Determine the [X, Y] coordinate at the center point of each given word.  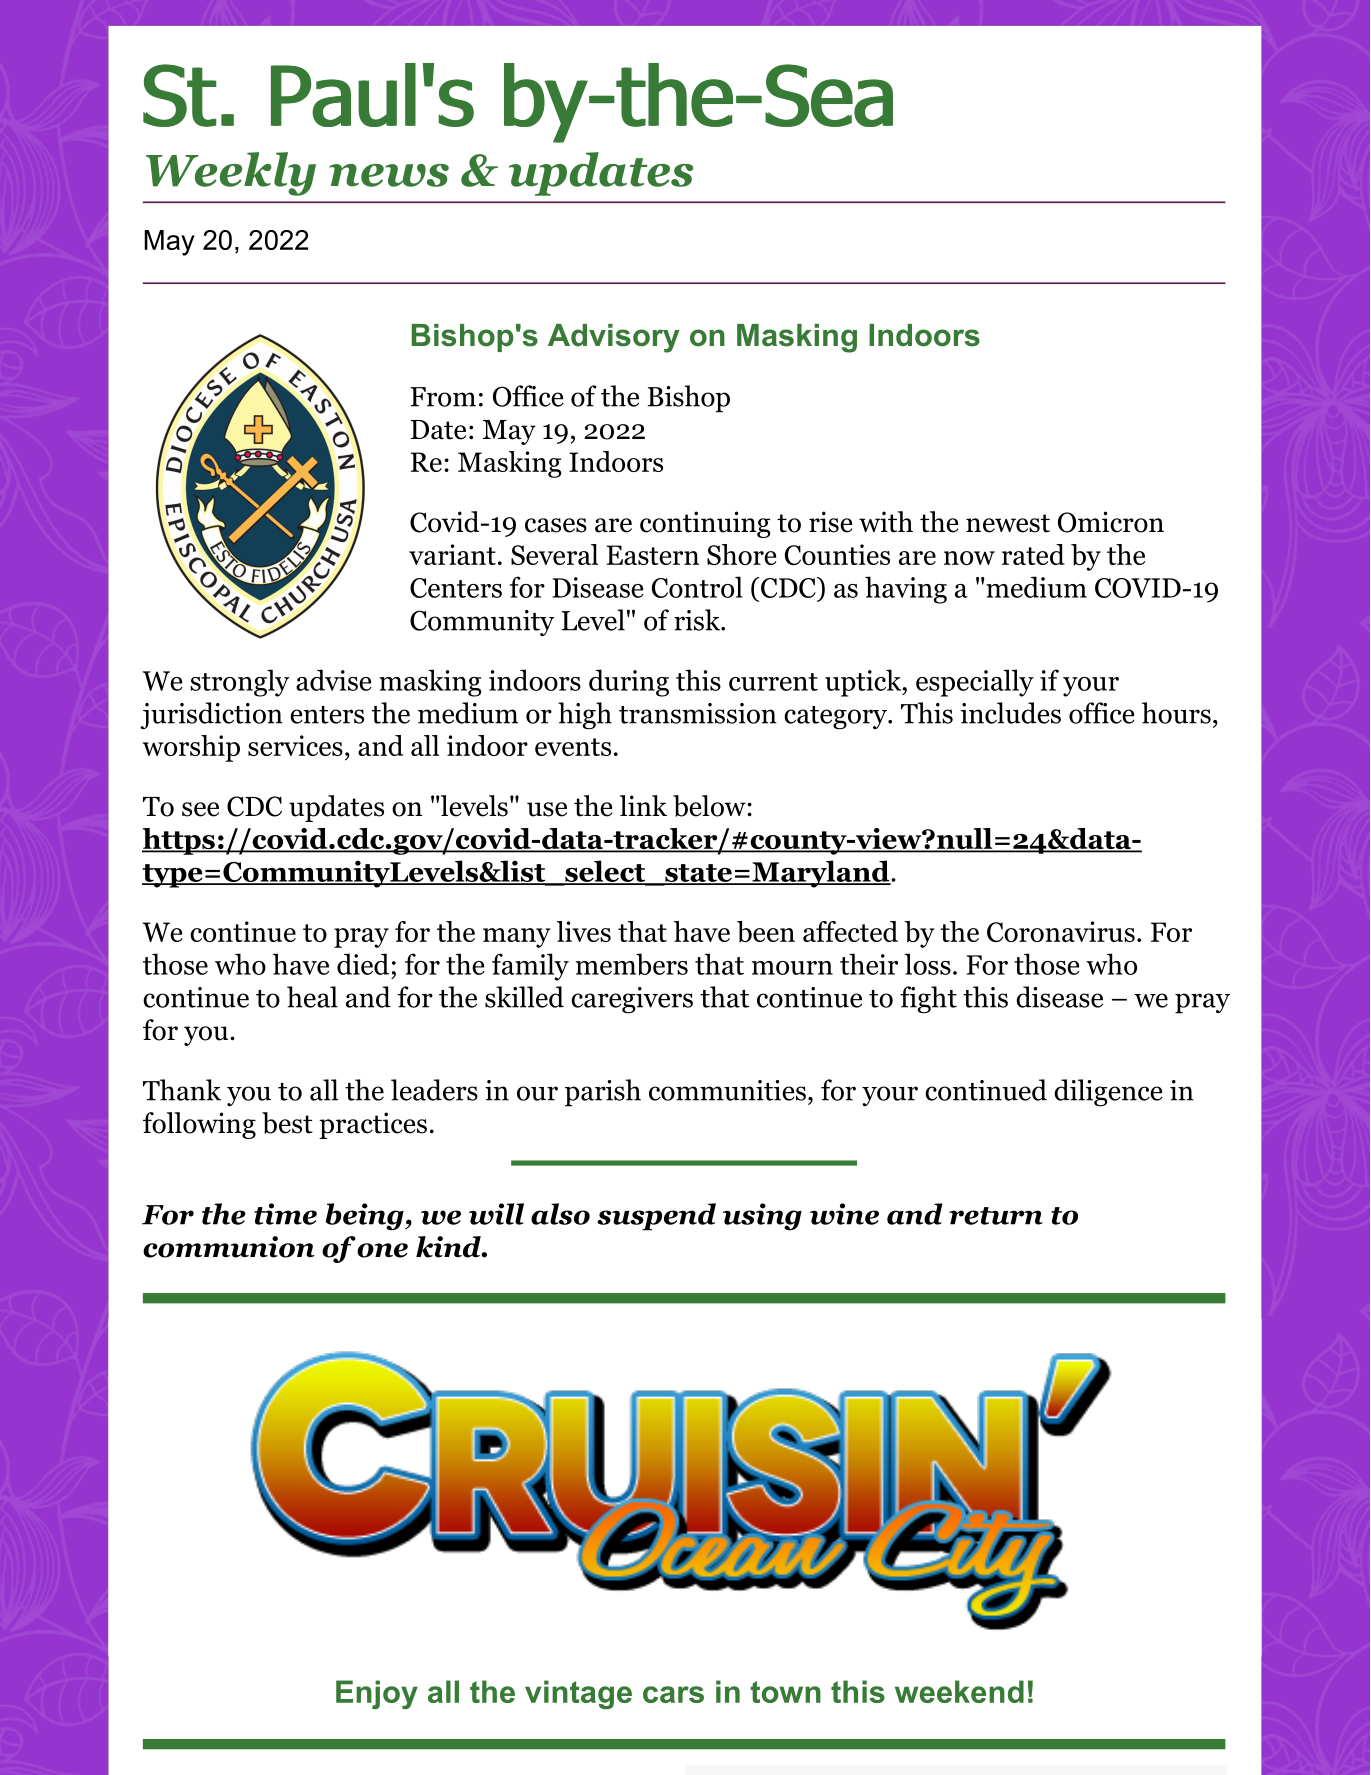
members [632, 964]
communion [229, 1247]
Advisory [614, 338]
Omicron [1111, 522]
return [996, 1216]
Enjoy [377, 1694]
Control [697, 587]
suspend [656, 1217]
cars [673, 1694]
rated [1033, 554]
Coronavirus [1061, 931]
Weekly [231, 174]
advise [334, 680]
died [363, 964]
